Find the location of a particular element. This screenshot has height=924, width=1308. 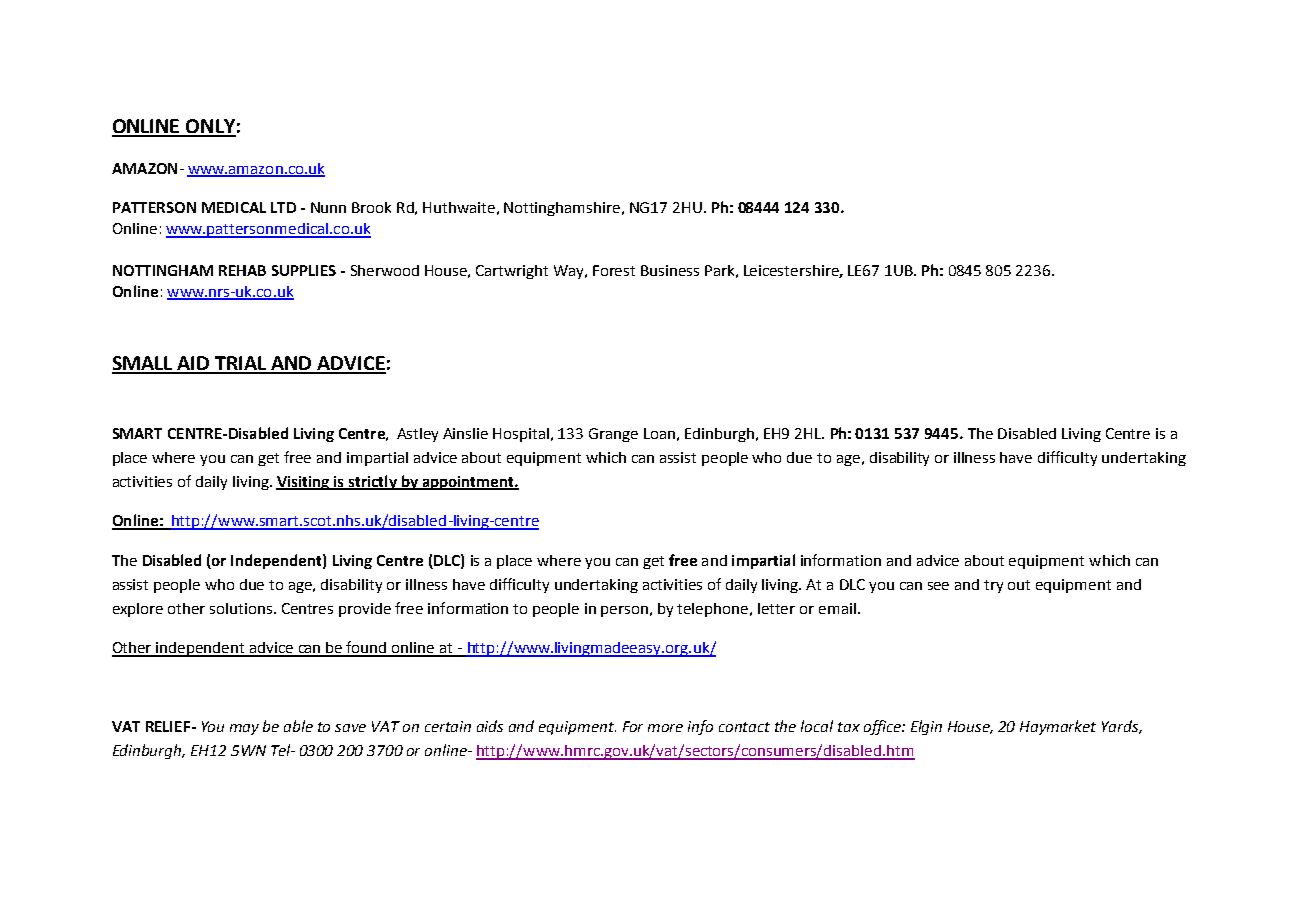

REHAB is located at coordinates (242, 270).
